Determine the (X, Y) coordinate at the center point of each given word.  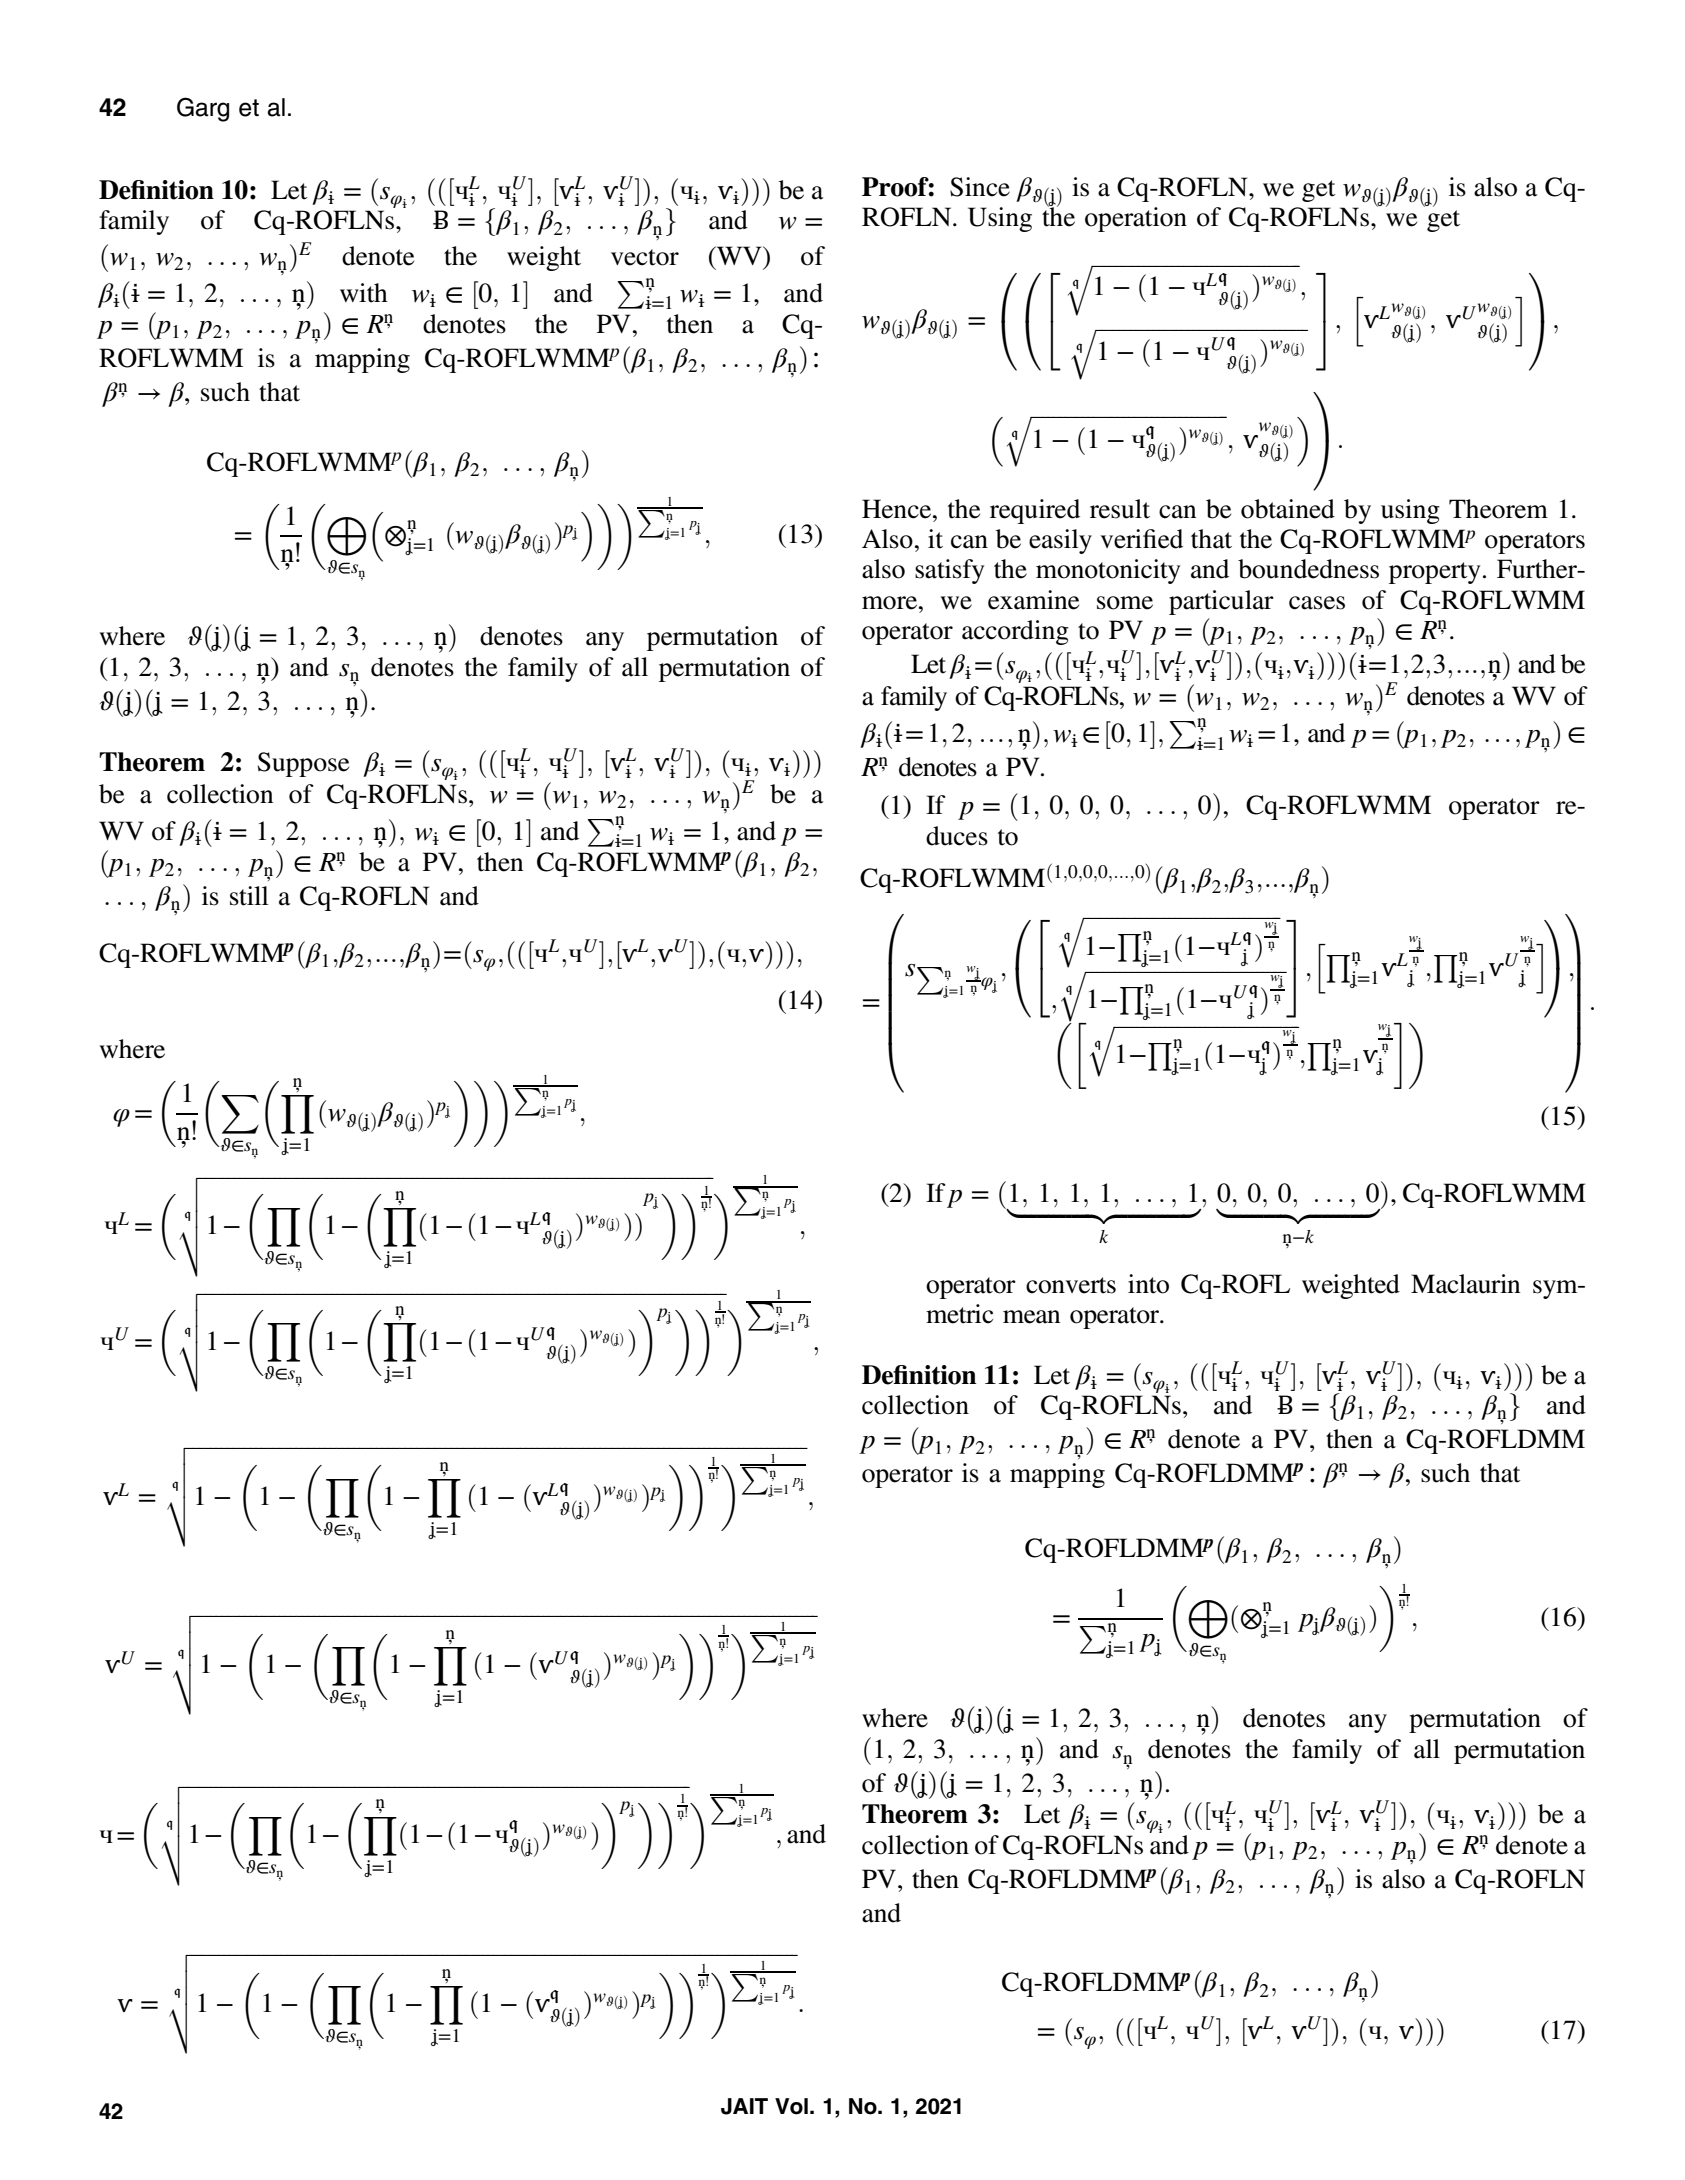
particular (1221, 602)
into (1148, 1284)
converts (1071, 1285)
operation (1136, 219)
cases (1317, 603)
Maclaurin (1465, 1284)
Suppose (303, 764)
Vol (791, 2106)
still (249, 896)
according (1015, 632)
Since (980, 187)
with (364, 293)
